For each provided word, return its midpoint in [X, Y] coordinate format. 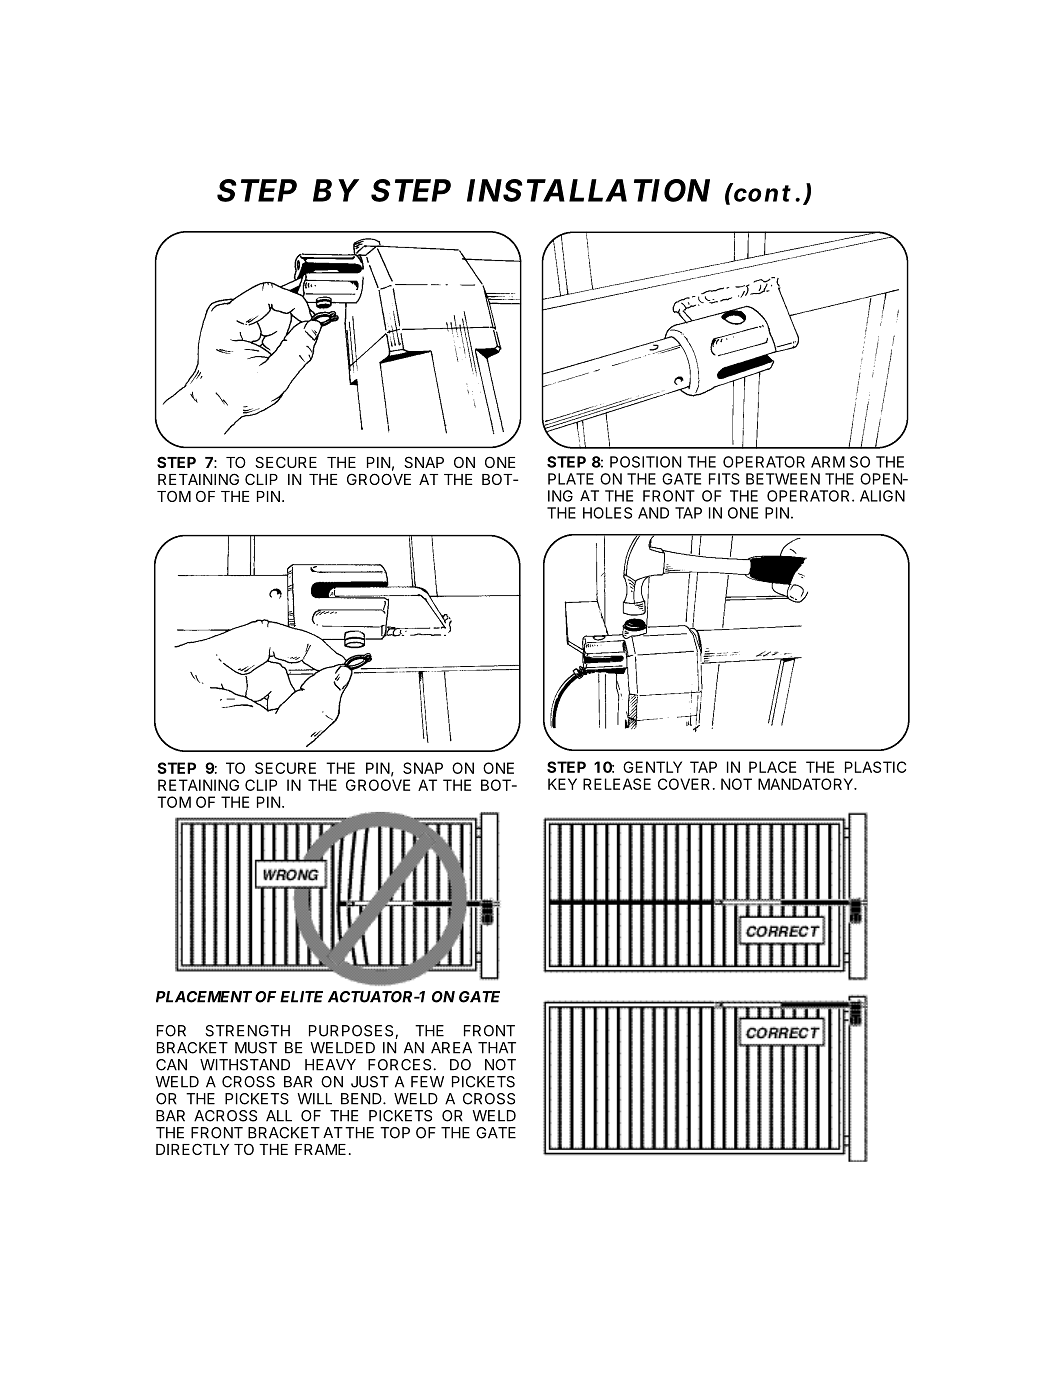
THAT [497, 1048]
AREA [451, 1048]
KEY [562, 784]
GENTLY [652, 767]
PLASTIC [875, 767]
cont [761, 192]
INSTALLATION [588, 190]
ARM [828, 462]
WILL [314, 1099]
